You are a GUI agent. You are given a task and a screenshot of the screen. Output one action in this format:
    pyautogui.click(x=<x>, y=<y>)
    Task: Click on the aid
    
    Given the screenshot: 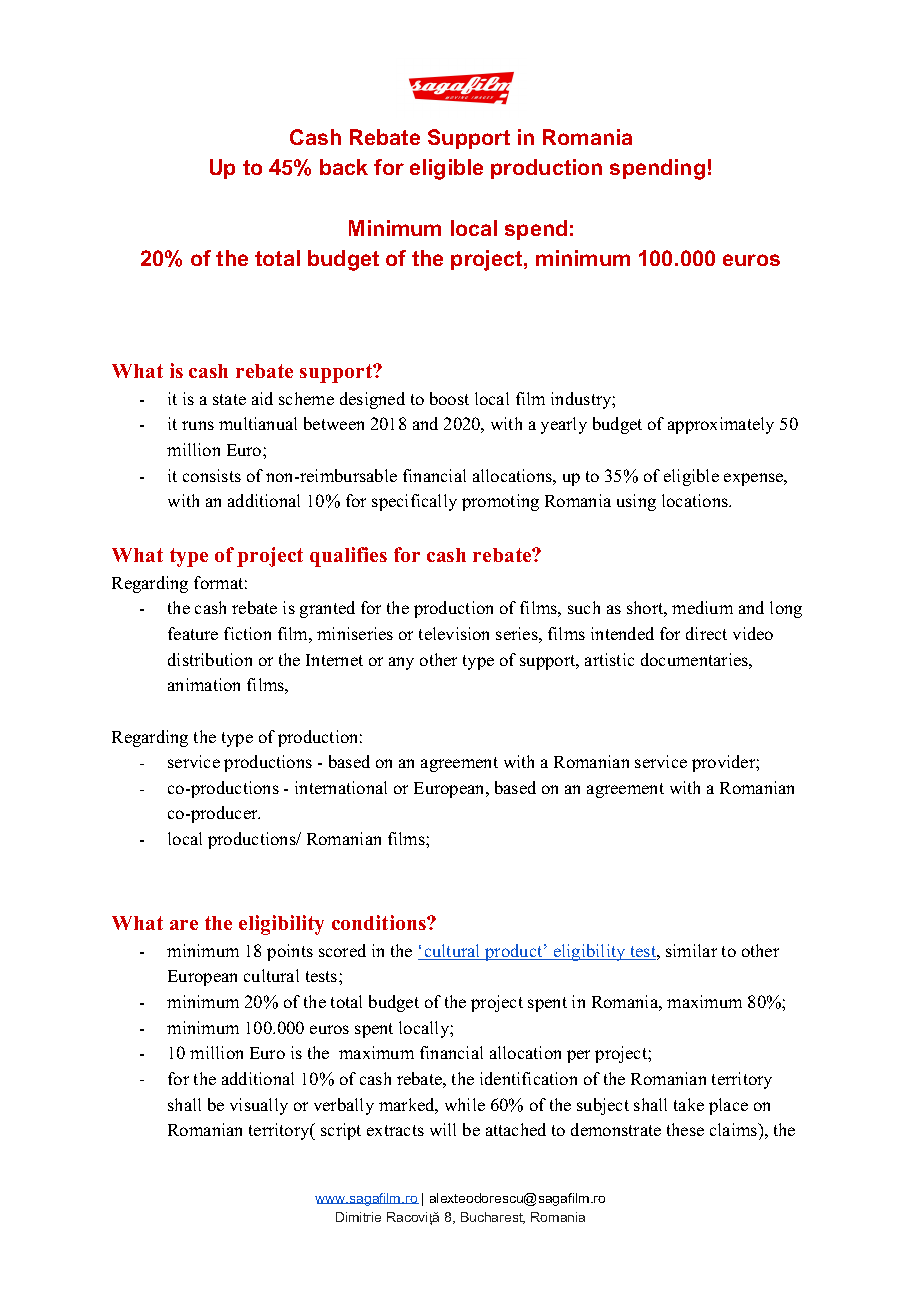 What is the action you would take?
    pyautogui.click(x=262, y=398)
